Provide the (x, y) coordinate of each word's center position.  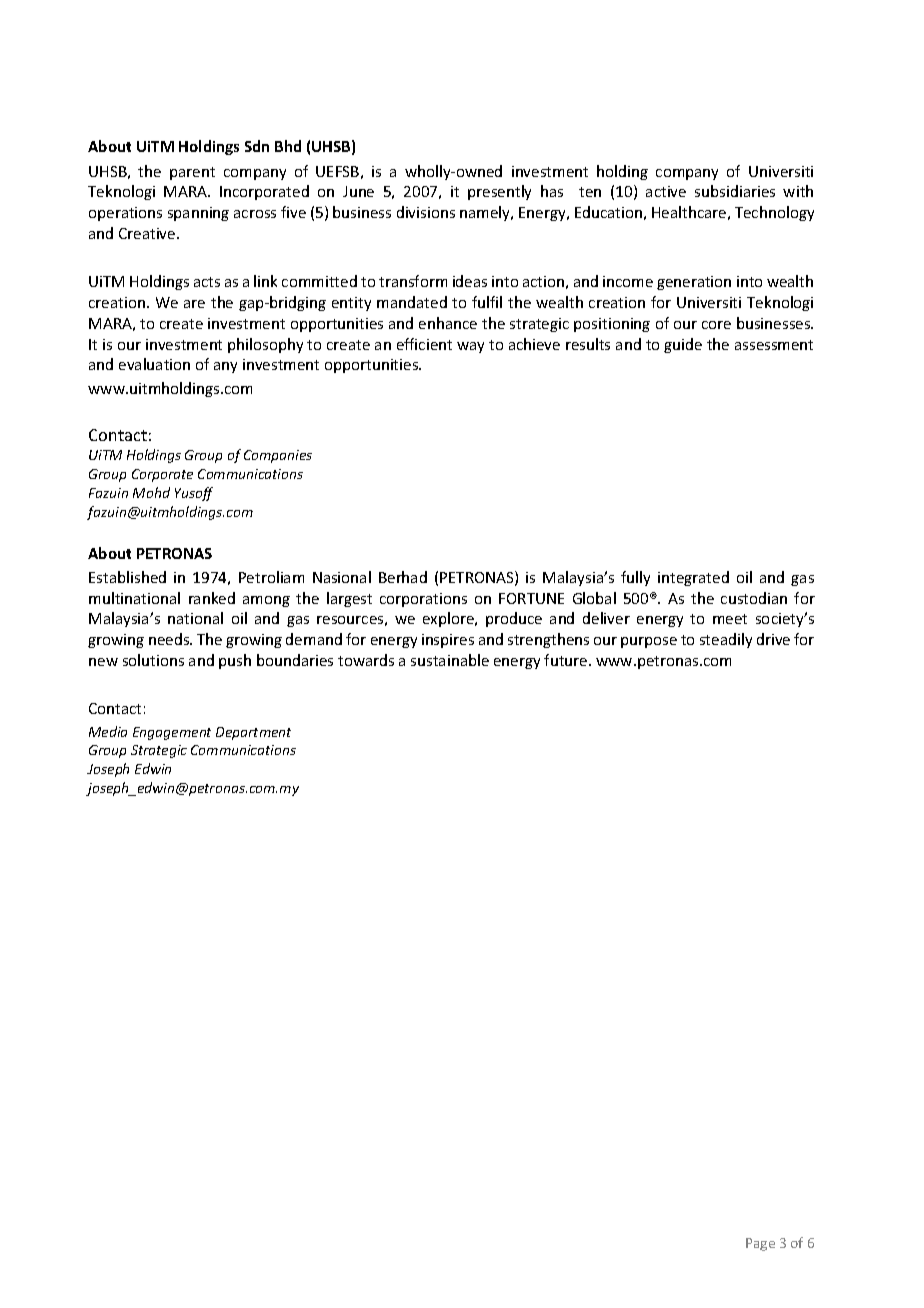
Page (760, 1244)
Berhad (403, 577)
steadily (726, 640)
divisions (426, 212)
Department (253, 733)
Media (108, 731)
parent (192, 173)
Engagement (172, 733)
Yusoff (194, 494)
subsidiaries (735, 191)
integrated (693, 578)
